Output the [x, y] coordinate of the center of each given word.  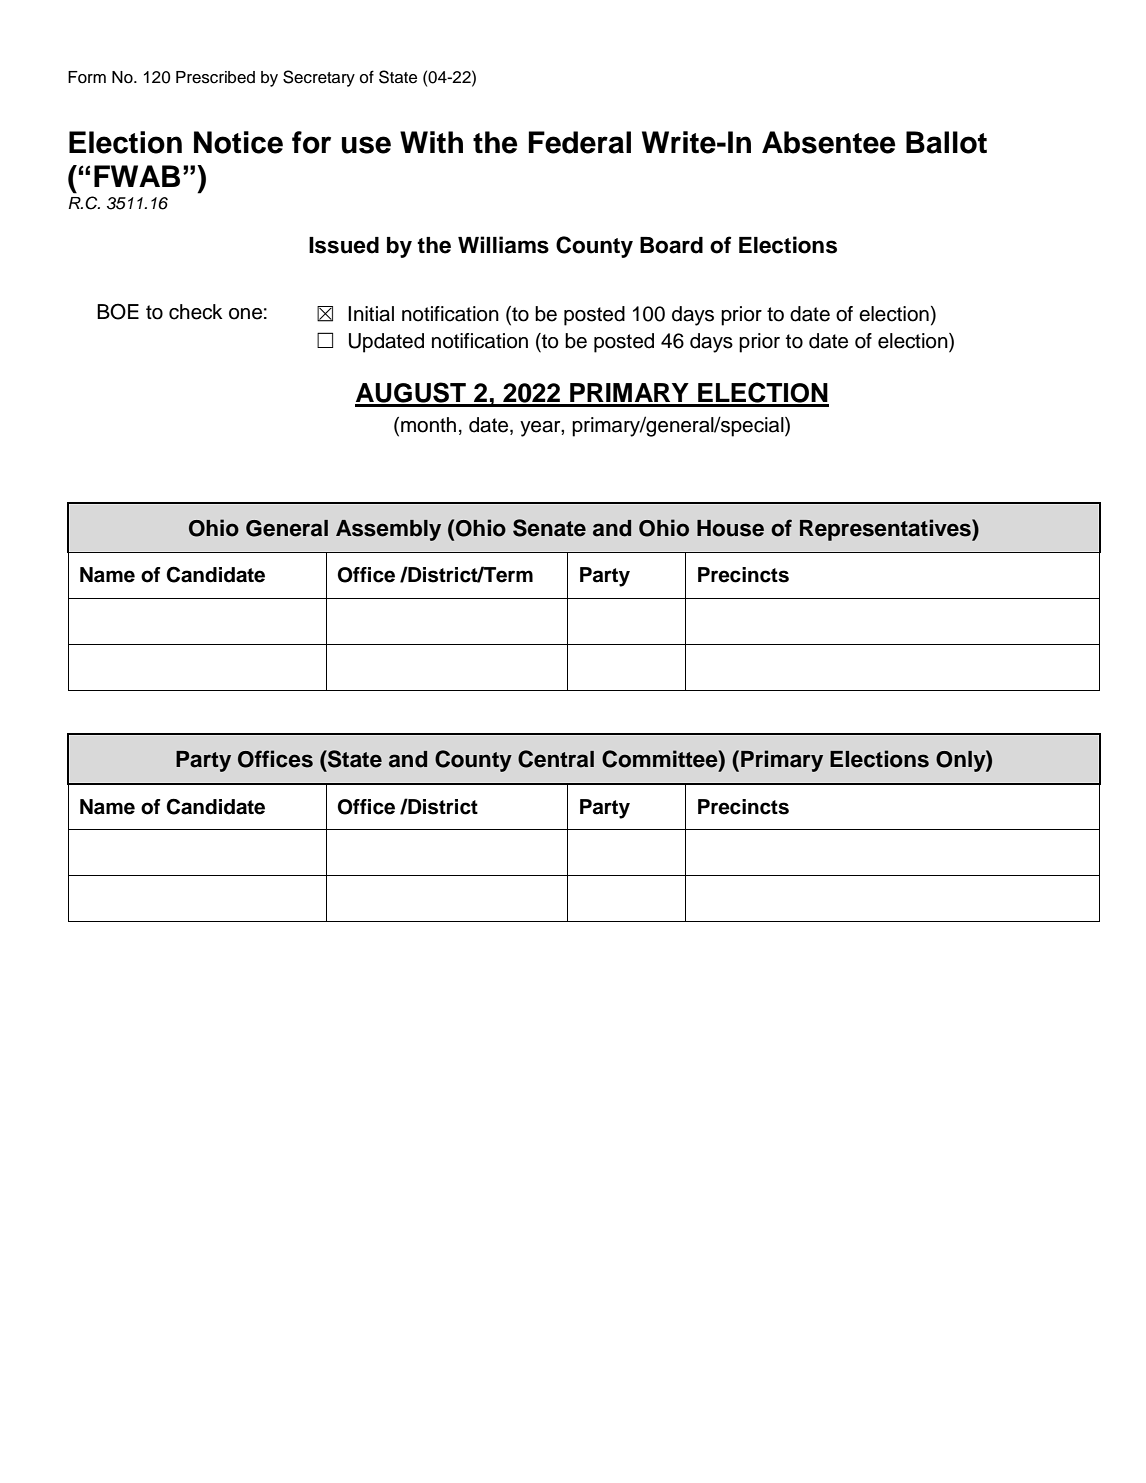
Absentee [829, 142]
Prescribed [215, 77]
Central [556, 759]
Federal [580, 142]
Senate [549, 528]
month [428, 425]
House [730, 528]
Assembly [388, 530]
